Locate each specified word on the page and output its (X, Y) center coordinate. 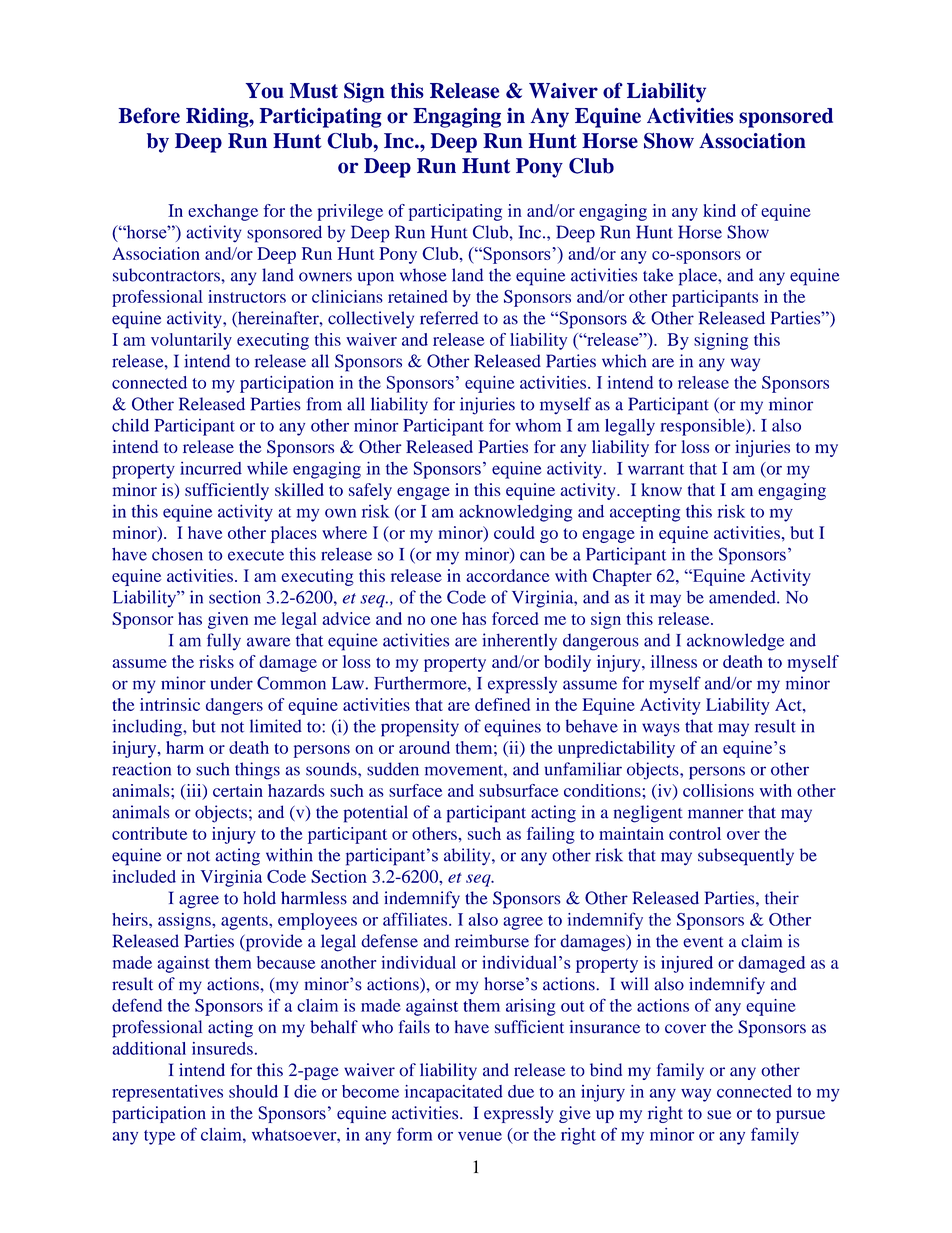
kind (719, 210)
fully (224, 642)
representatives (167, 1093)
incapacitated (454, 1093)
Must (314, 91)
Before (149, 115)
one (444, 620)
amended (743, 597)
